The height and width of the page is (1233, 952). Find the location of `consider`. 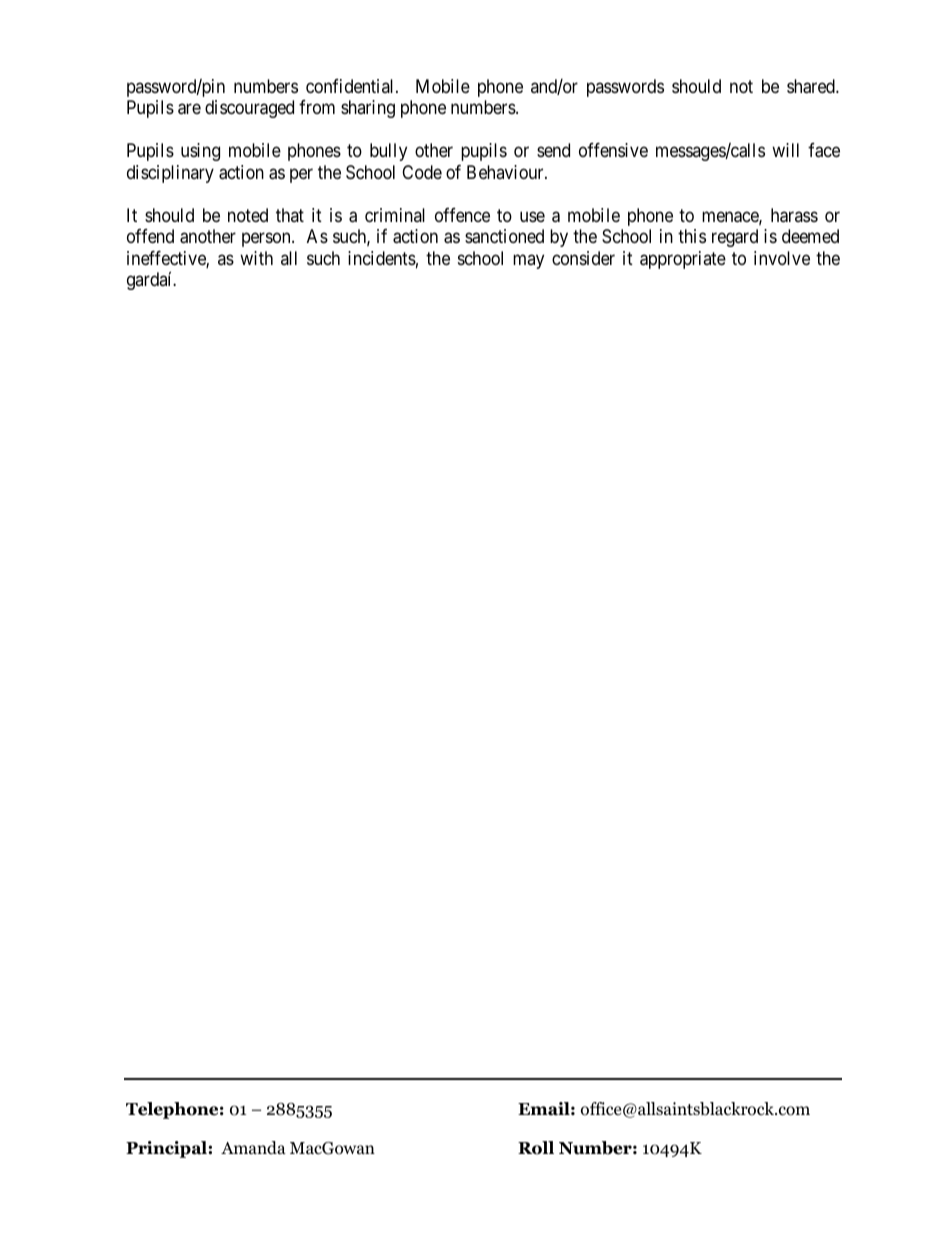

consider is located at coordinates (583, 258).
